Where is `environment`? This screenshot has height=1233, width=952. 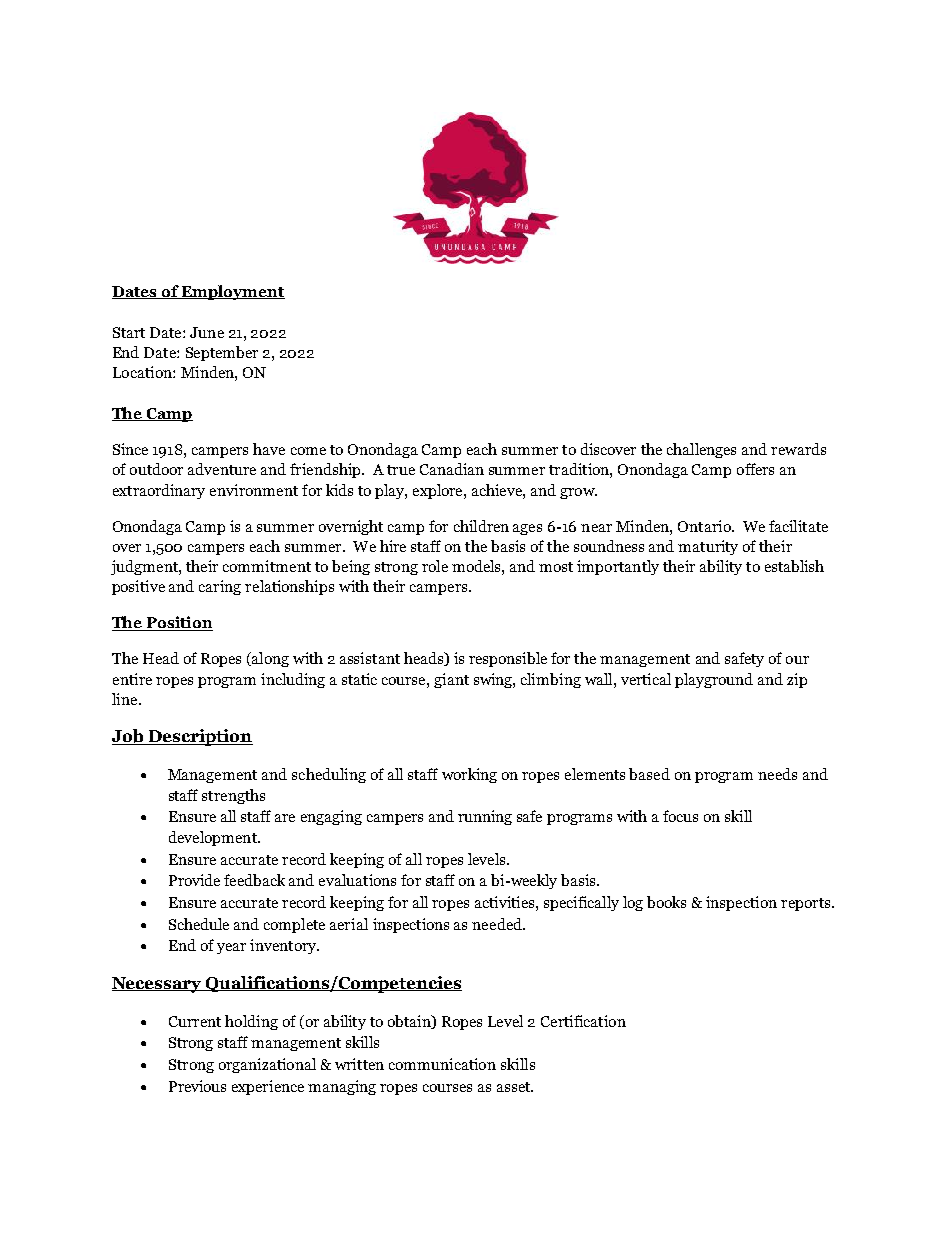
environment is located at coordinates (254, 490).
